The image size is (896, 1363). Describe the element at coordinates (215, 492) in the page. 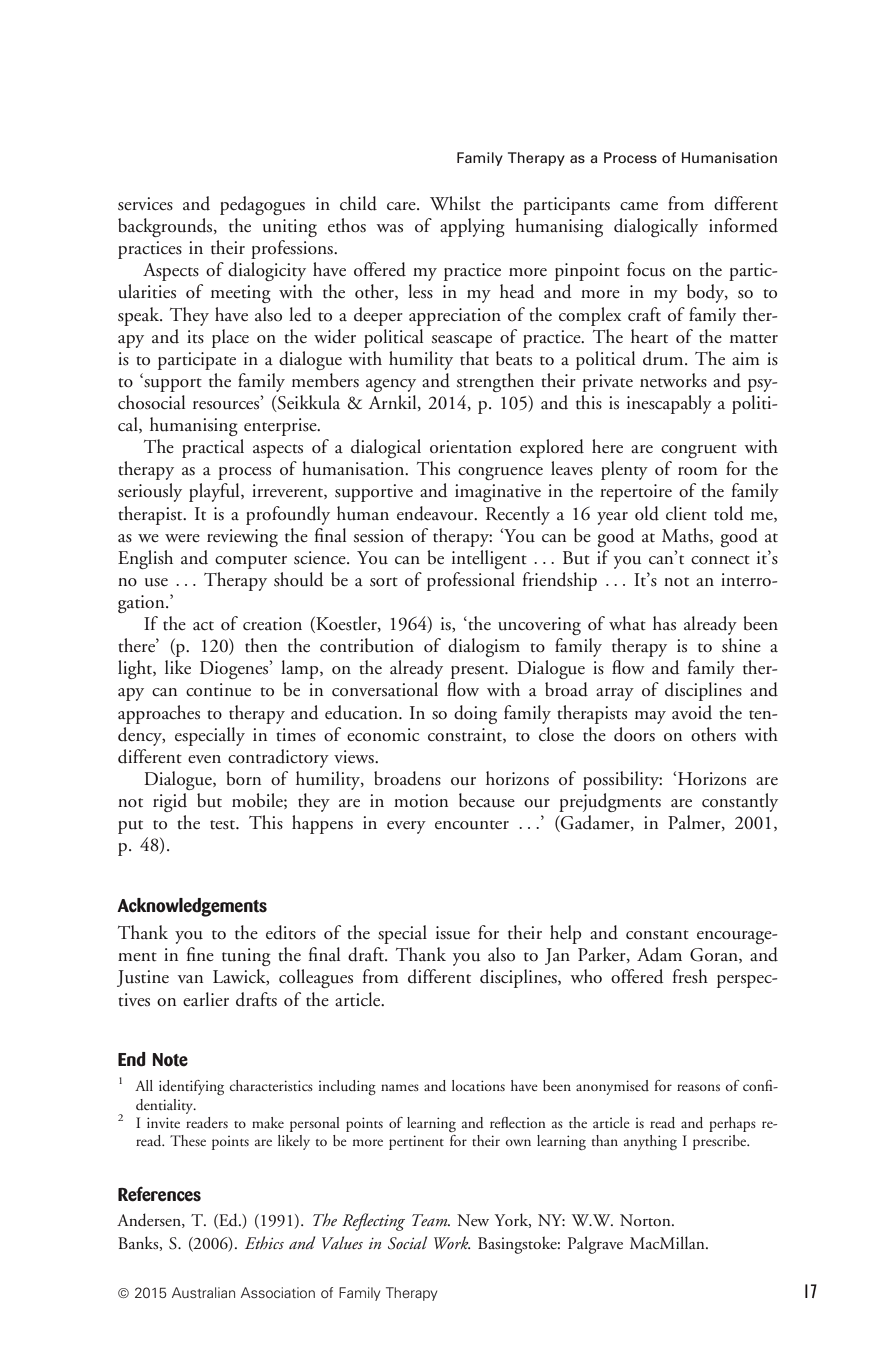

I see `playful` at that location.
